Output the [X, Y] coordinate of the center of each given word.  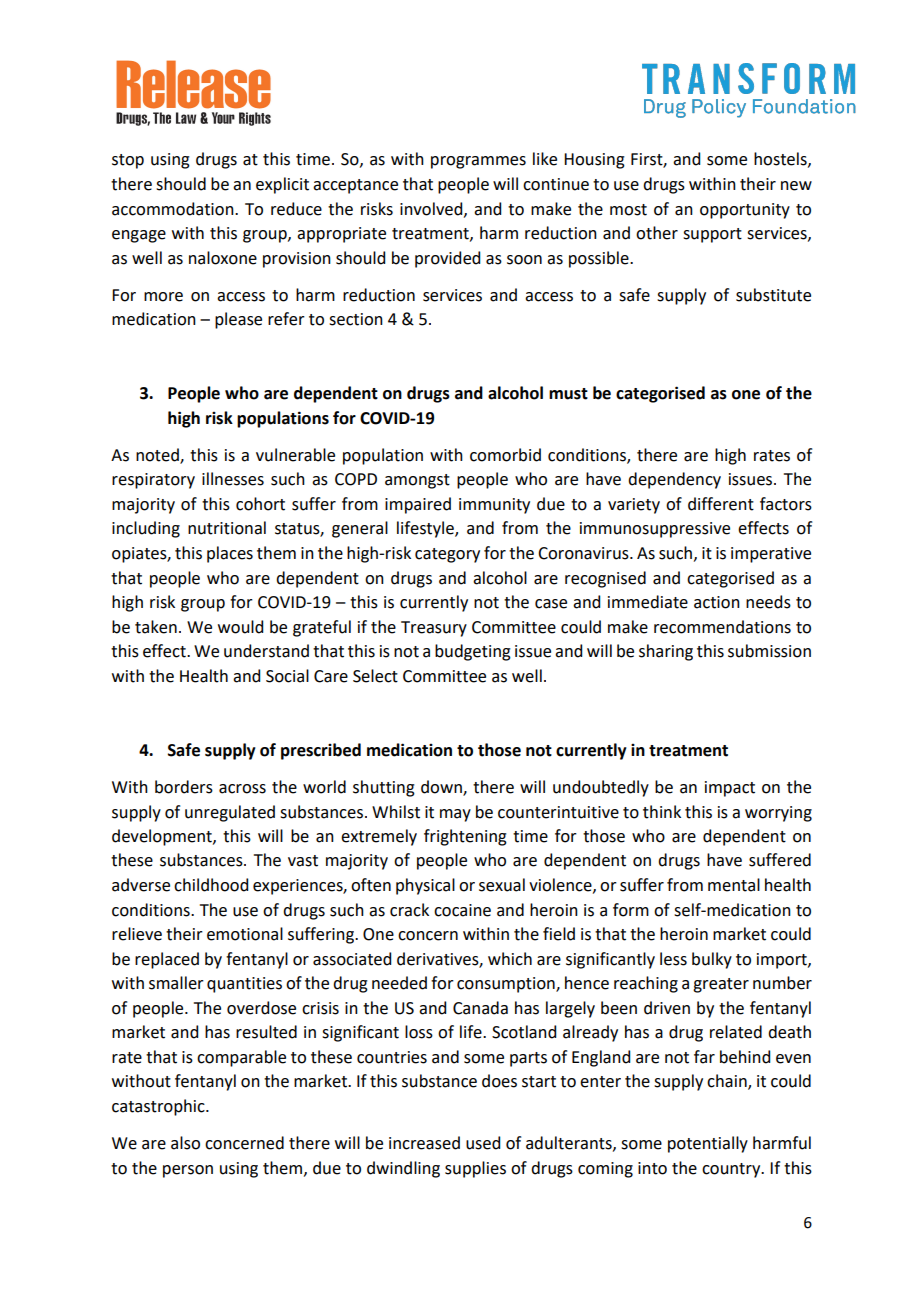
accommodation [174, 209]
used [483, 1143]
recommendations [722, 627]
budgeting [473, 652]
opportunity [745, 211]
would [240, 627]
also [185, 1143]
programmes [478, 162]
